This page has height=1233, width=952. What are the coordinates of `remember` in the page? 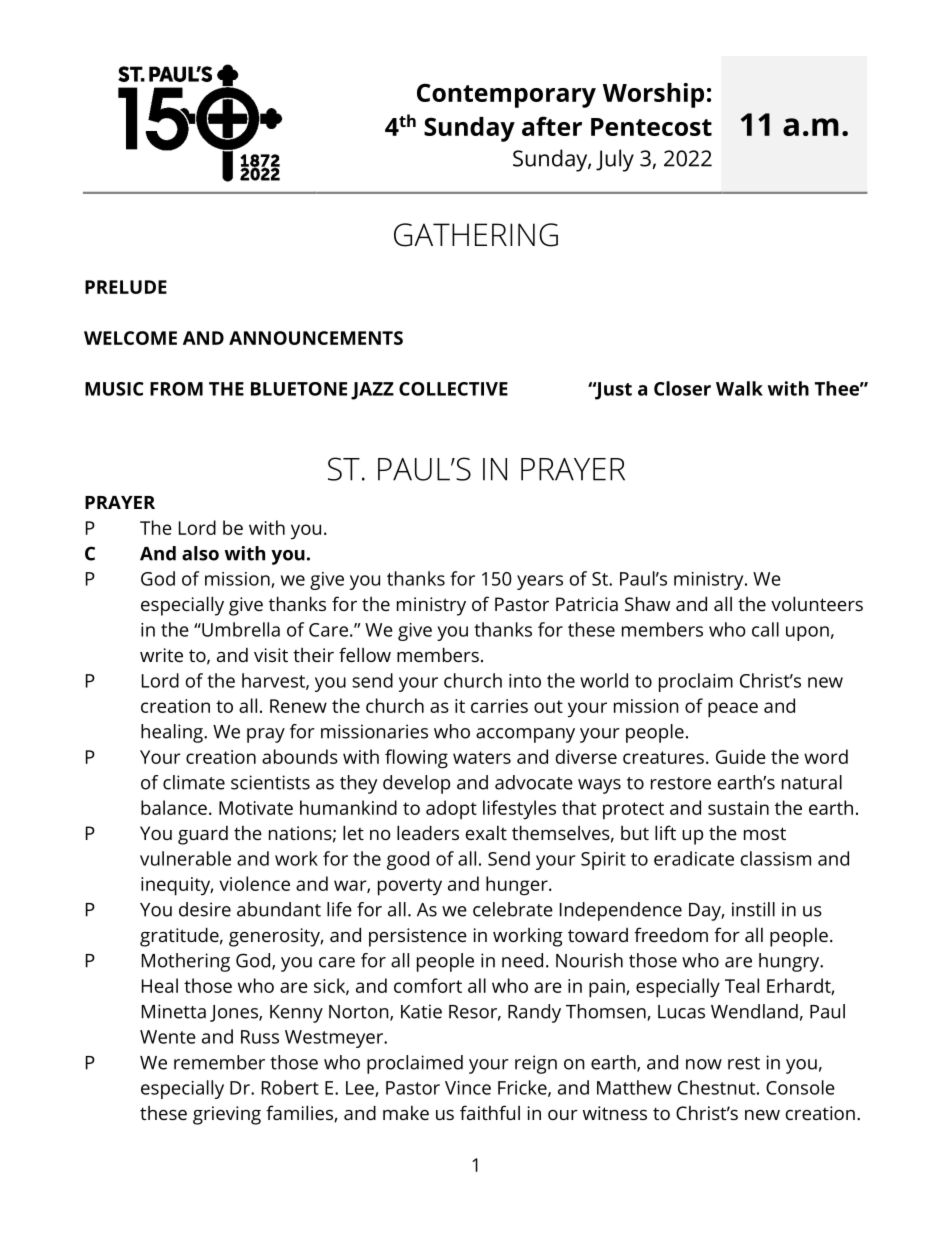 It's located at (219, 1062).
